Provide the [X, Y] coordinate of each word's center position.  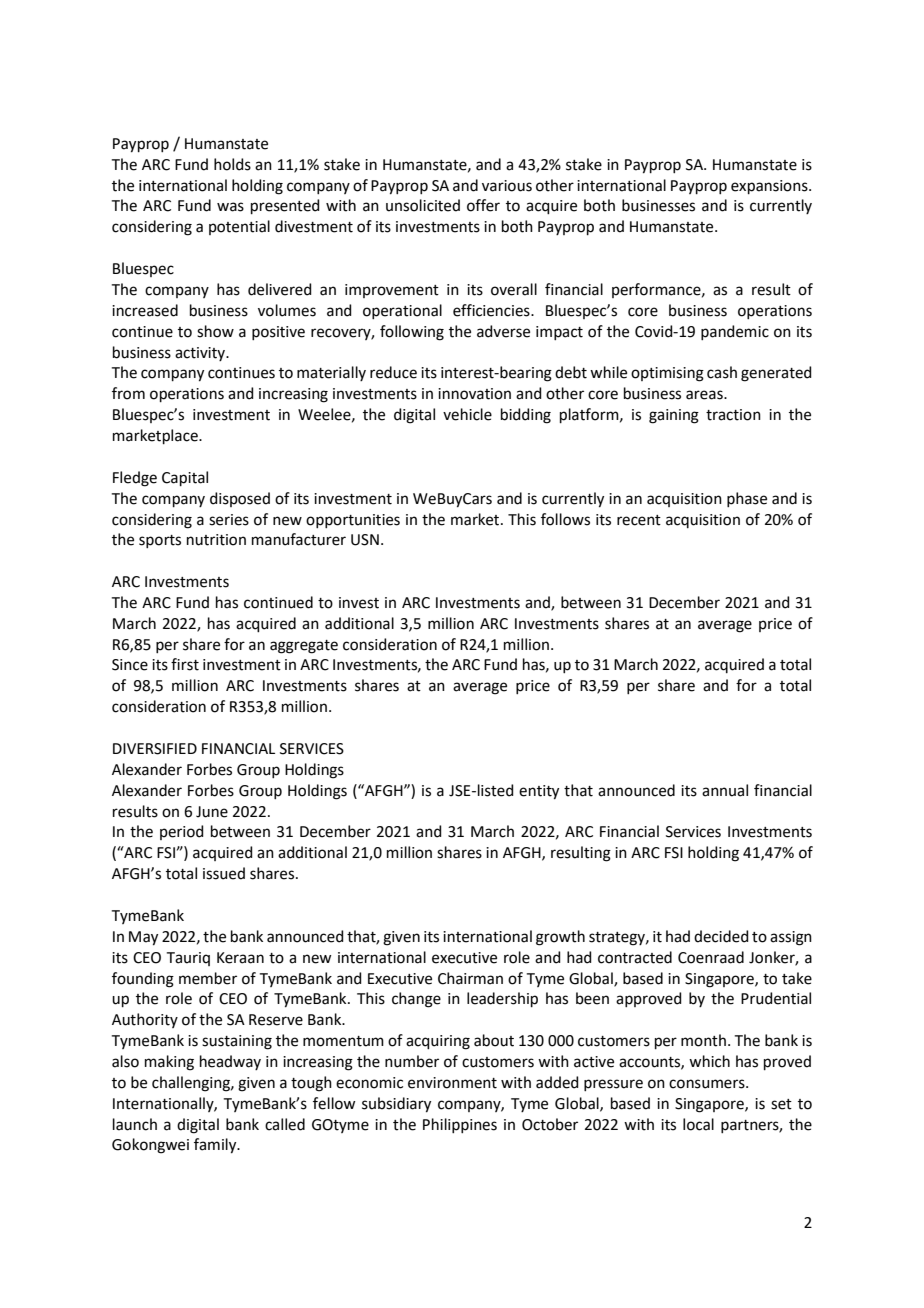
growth [560, 938]
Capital [185, 478]
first [185, 664]
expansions [770, 187]
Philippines [460, 1125]
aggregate [304, 647]
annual [725, 790]
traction [733, 415]
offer [483, 205]
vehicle [467, 414]
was [230, 207]
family [216, 1146]
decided [721, 936]
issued [224, 873]
